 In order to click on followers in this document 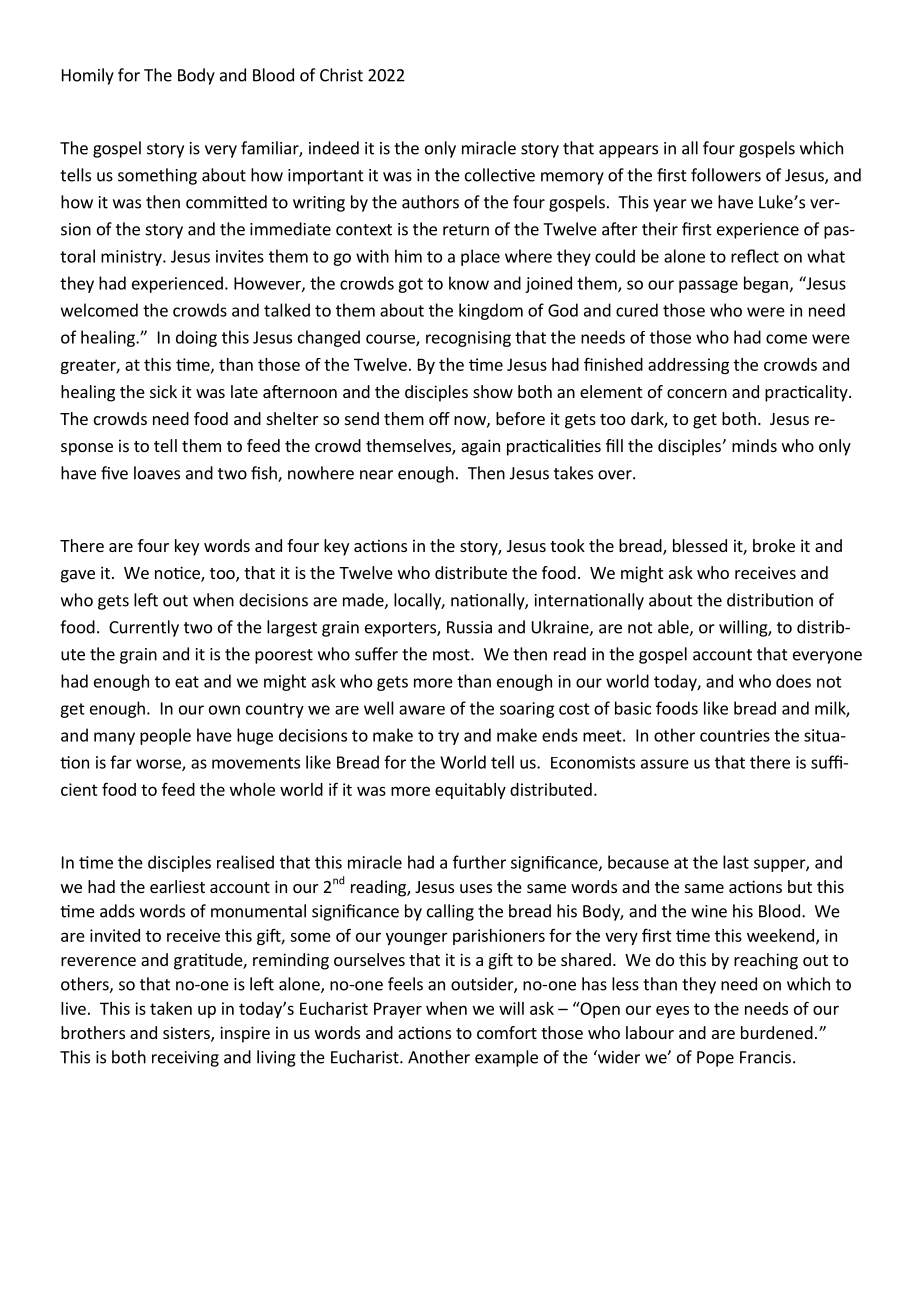, I will do `click(726, 175)`.
